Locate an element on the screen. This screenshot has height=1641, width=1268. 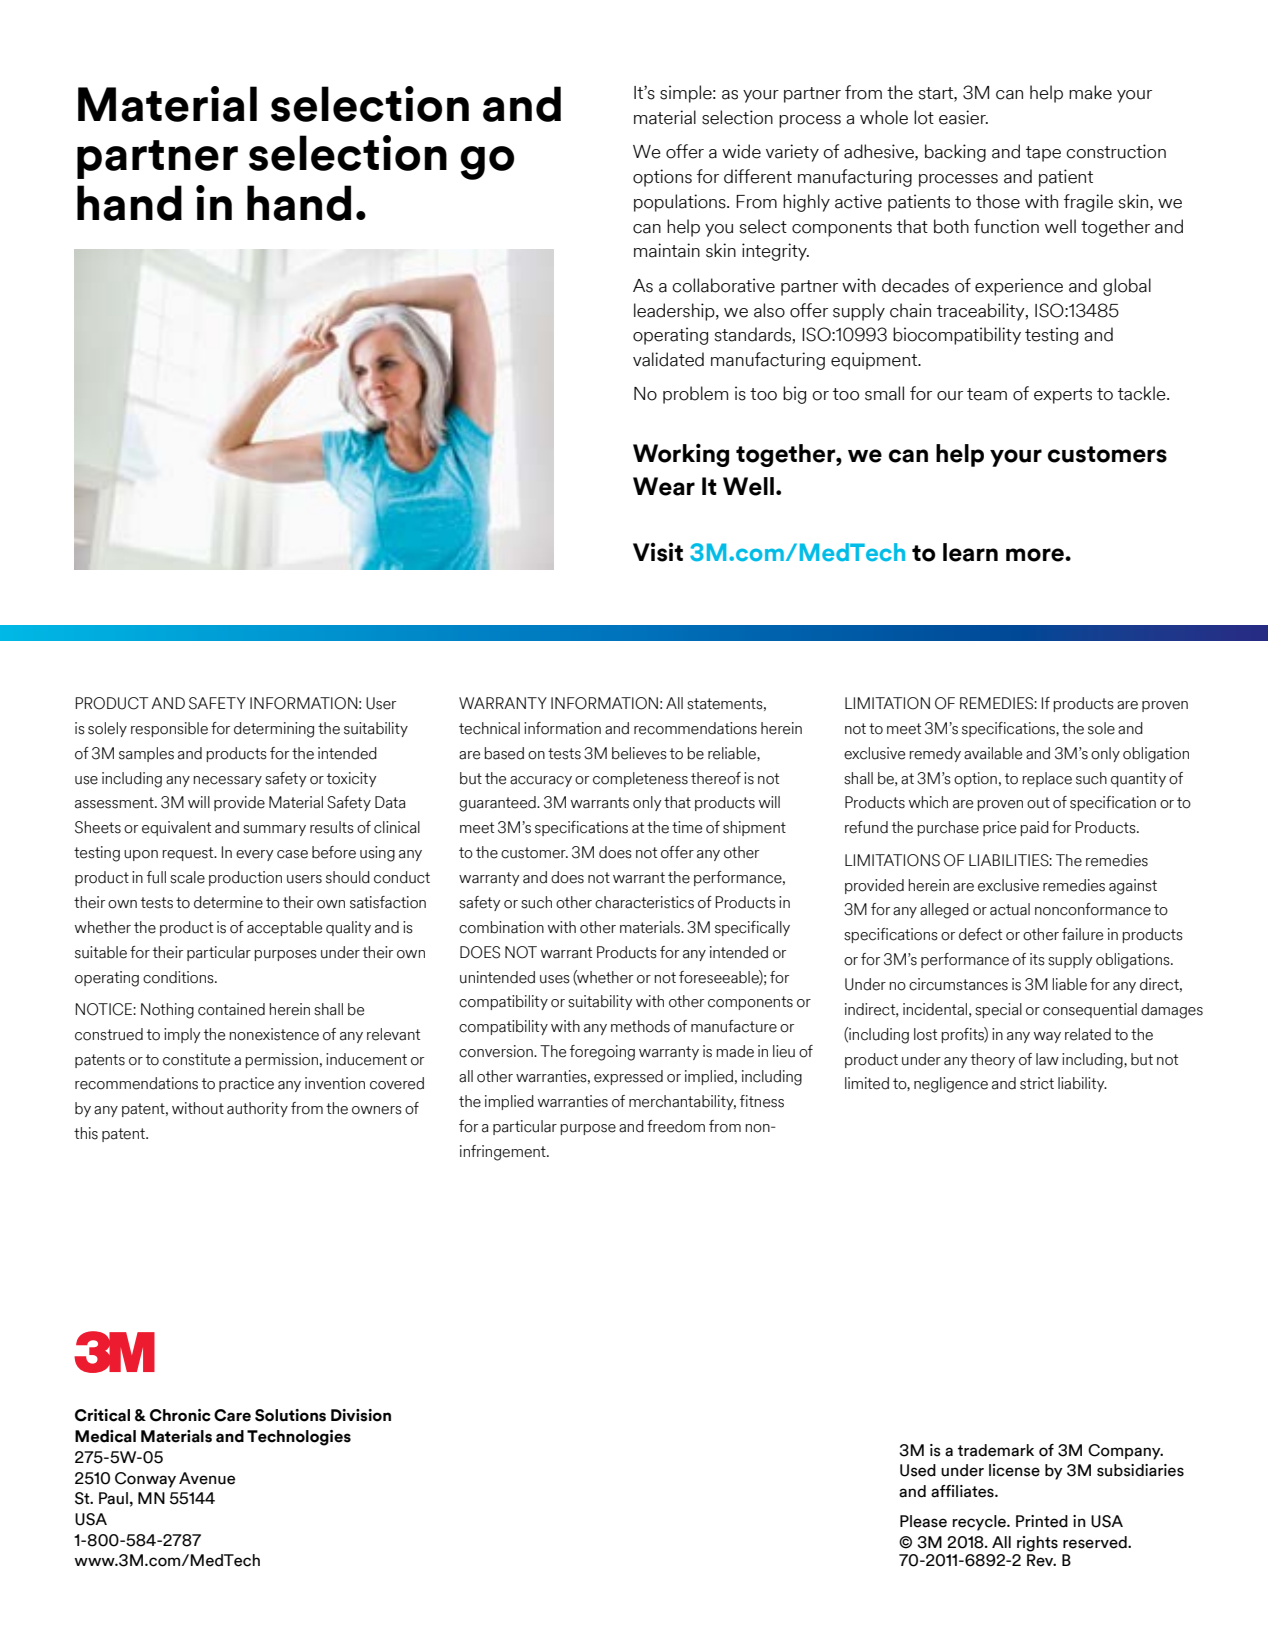
equivalent is located at coordinates (176, 828).
